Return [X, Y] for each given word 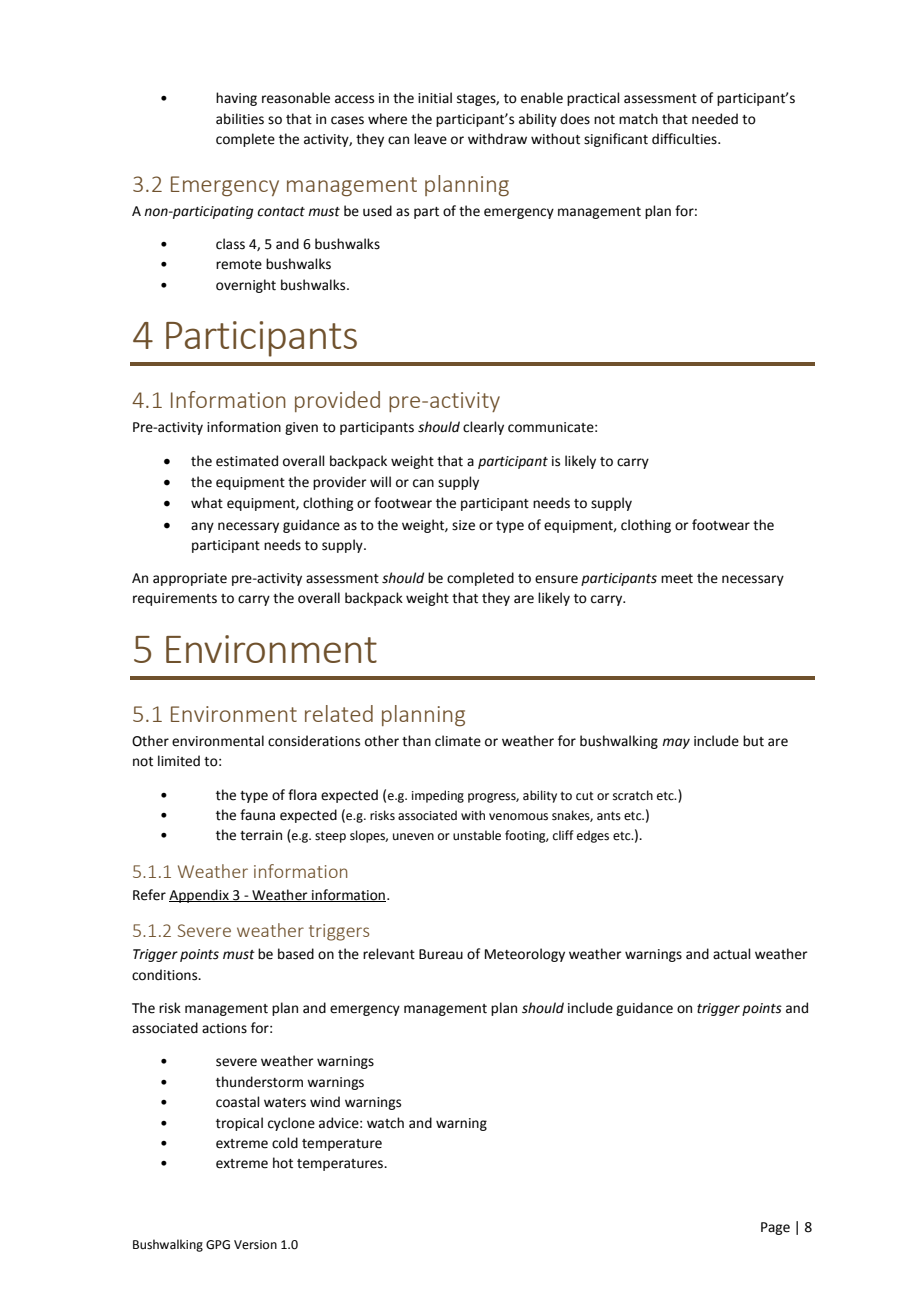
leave [430, 139]
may [676, 743]
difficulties [685, 139]
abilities [240, 119]
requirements [175, 599]
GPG [218, 1245]
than [416, 741]
